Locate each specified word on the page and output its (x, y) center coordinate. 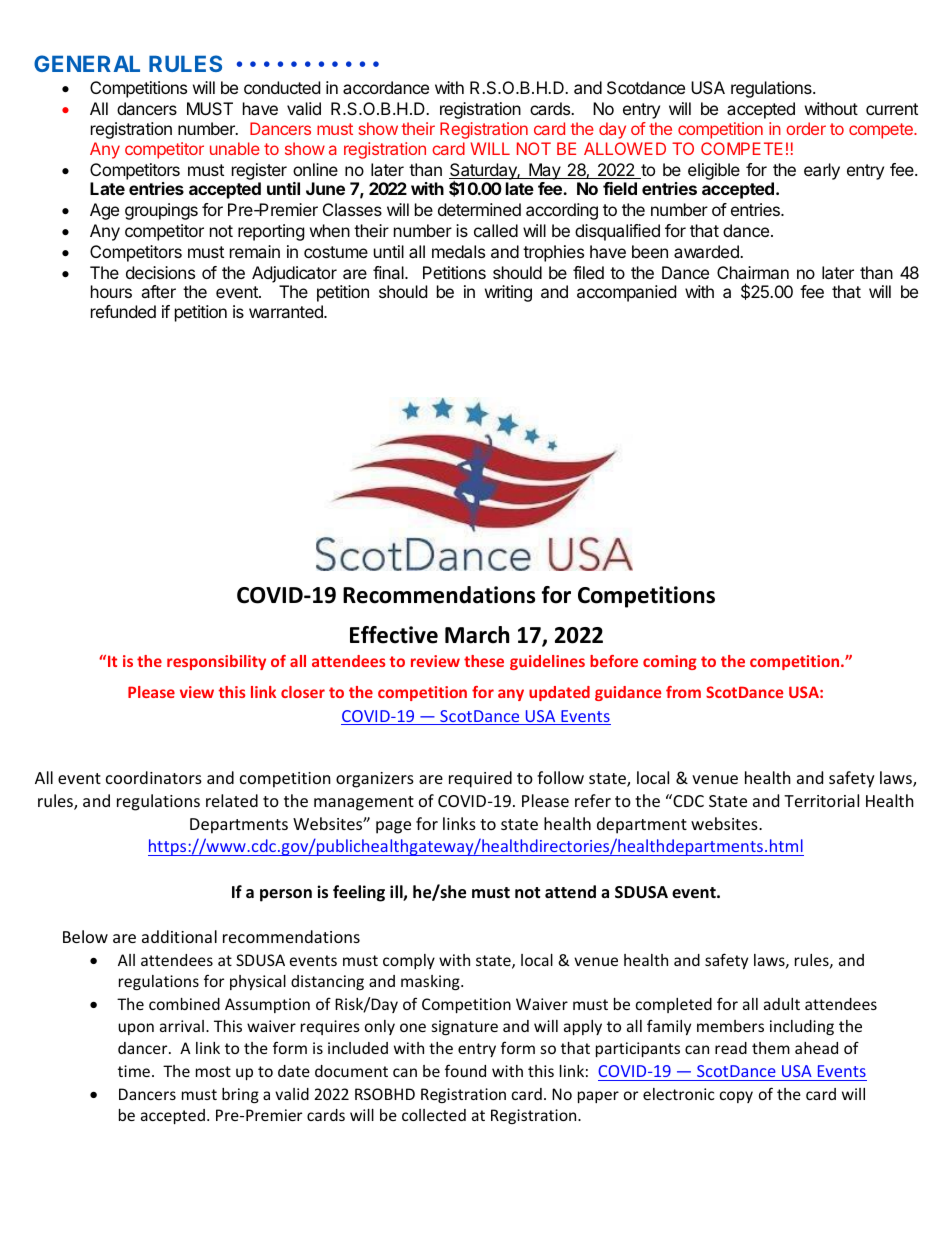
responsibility (216, 662)
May (544, 171)
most (213, 1071)
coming (670, 662)
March (477, 635)
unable (235, 148)
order (806, 128)
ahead (816, 1048)
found (465, 1070)
